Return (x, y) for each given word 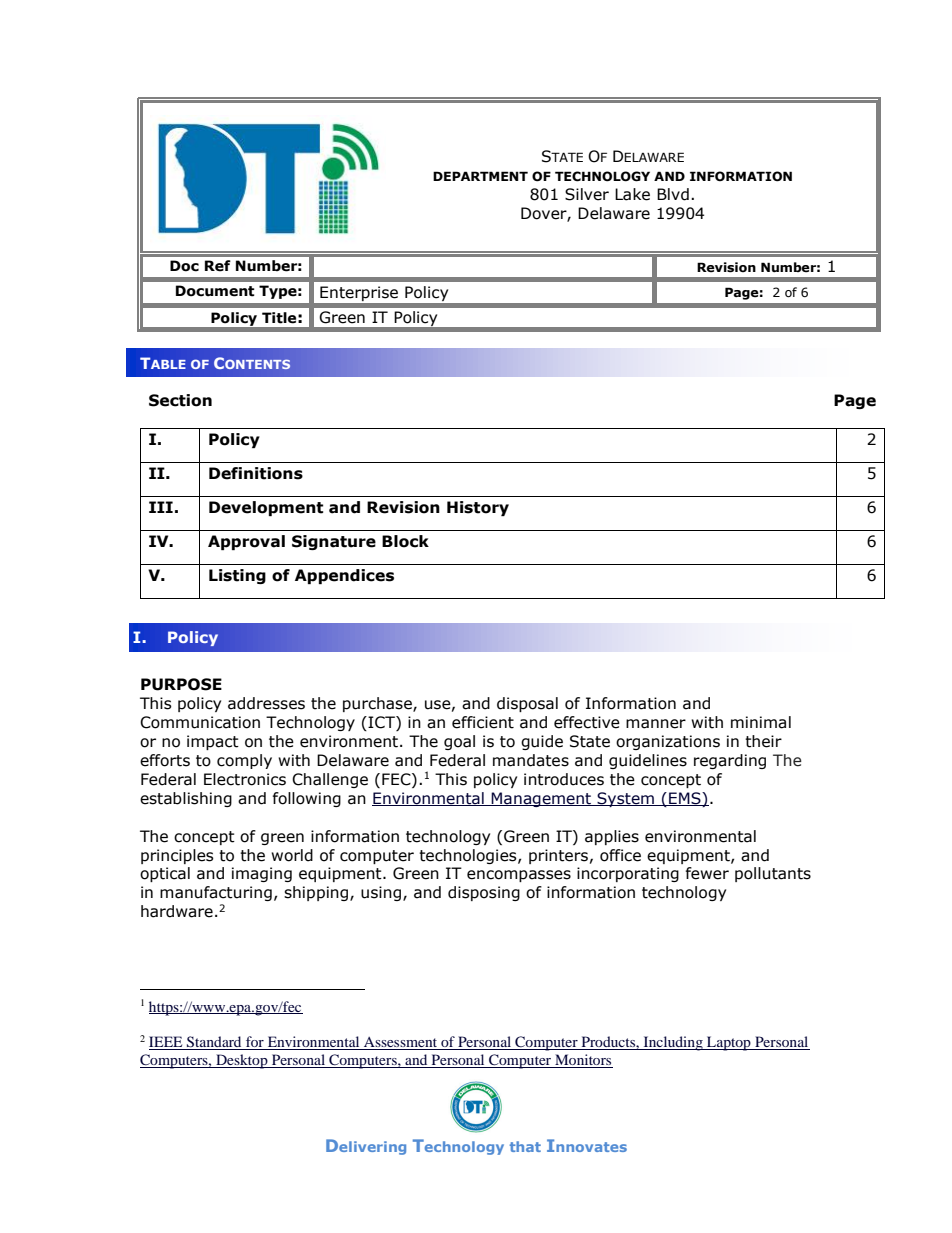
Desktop (242, 1061)
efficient (483, 722)
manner (656, 724)
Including (673, 1043)
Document (215, 291)
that (525, 1146)
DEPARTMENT (480, 176)
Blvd (673, 194)
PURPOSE (181, 684)
